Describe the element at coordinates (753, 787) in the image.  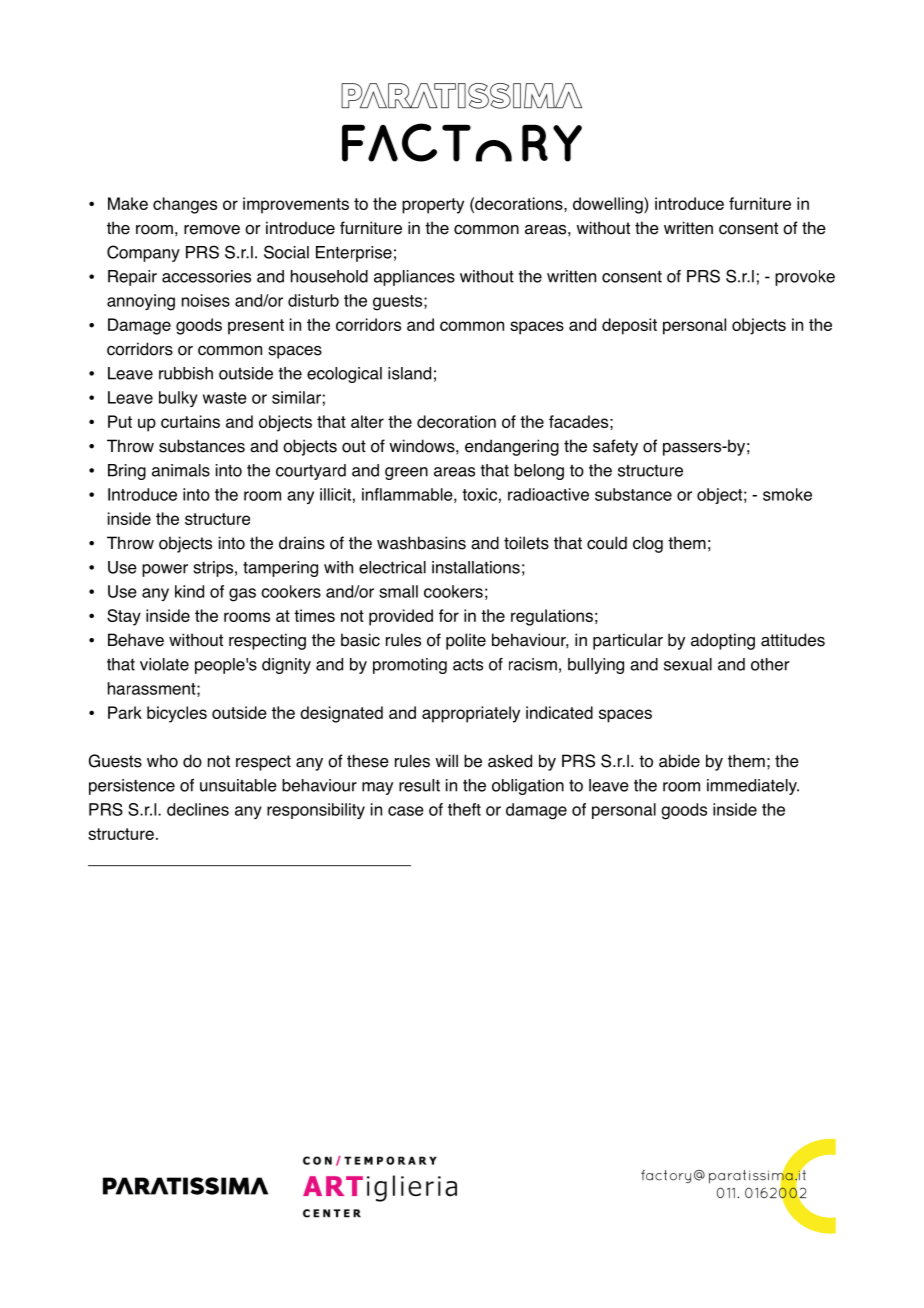
I see `immediately` at that location.
